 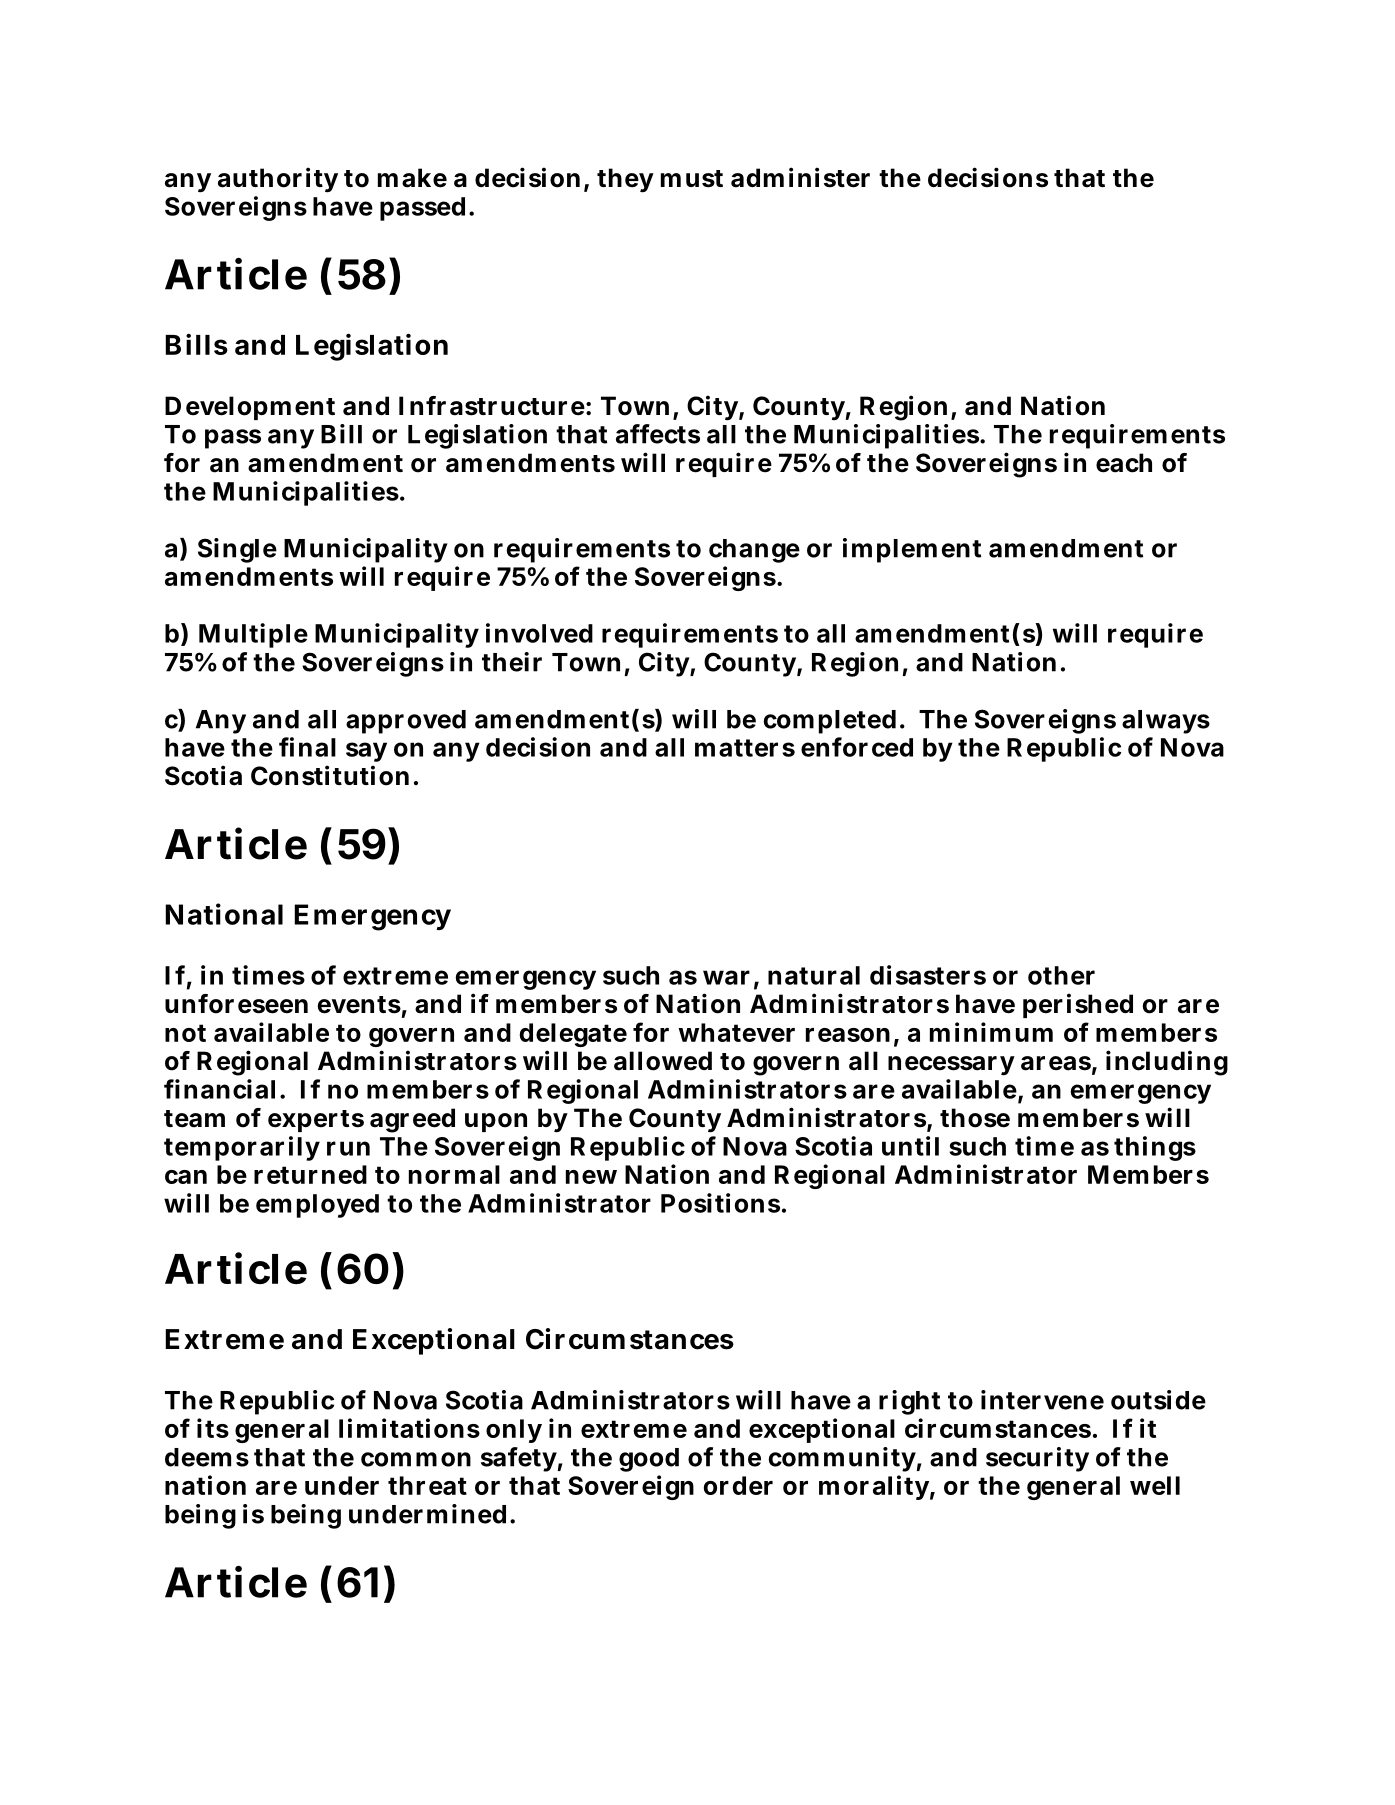 What do you see at coordinates (1037, 1459) in the image?
I see `security` at bounding box center [1037, 1459].
